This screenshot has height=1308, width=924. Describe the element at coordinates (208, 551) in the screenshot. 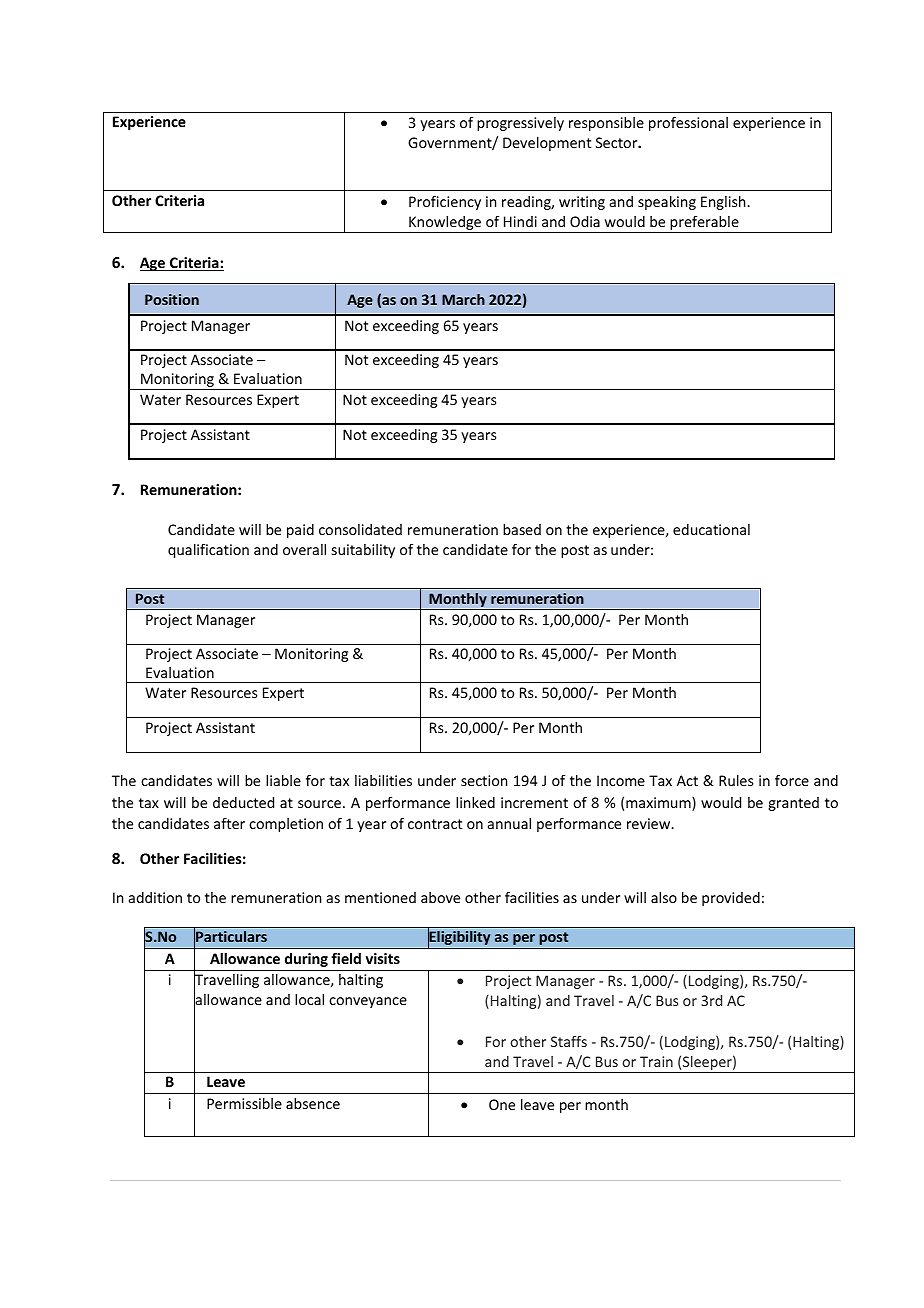

I see `qualification` at that location.
